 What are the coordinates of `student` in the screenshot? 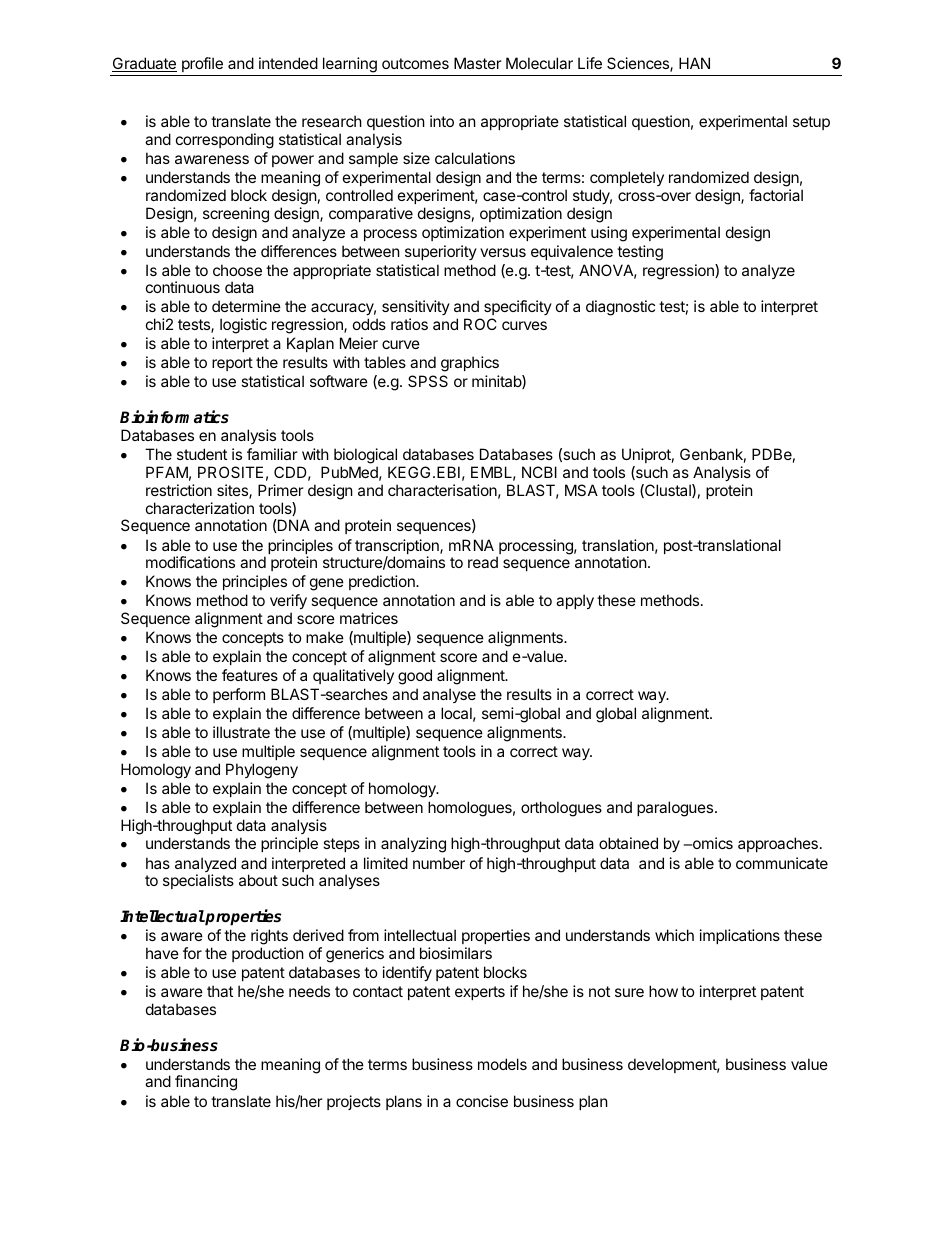 It's located at (202, 454).
